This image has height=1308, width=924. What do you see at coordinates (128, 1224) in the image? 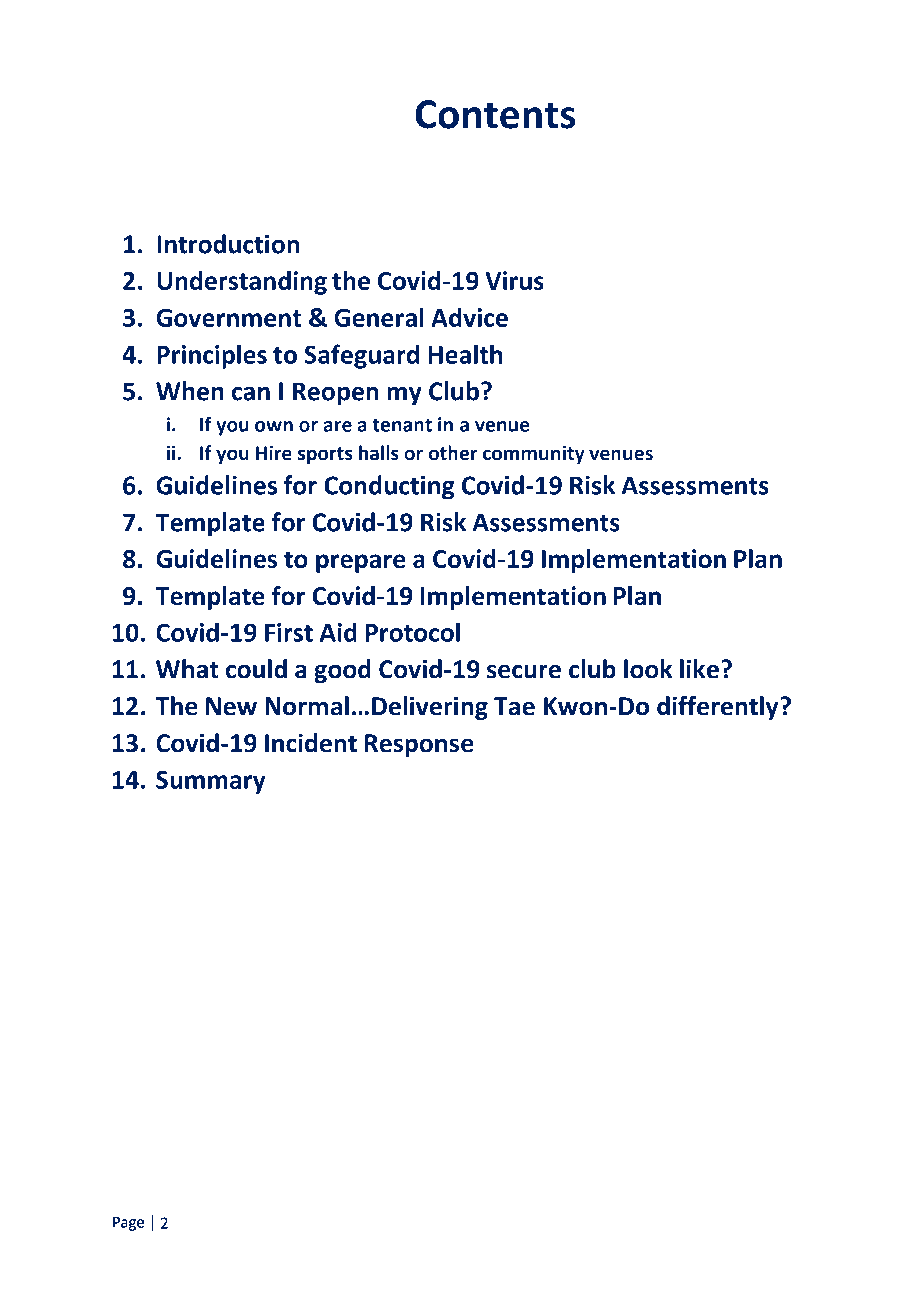
I see `Page` at bounding box center [128, 1224].
